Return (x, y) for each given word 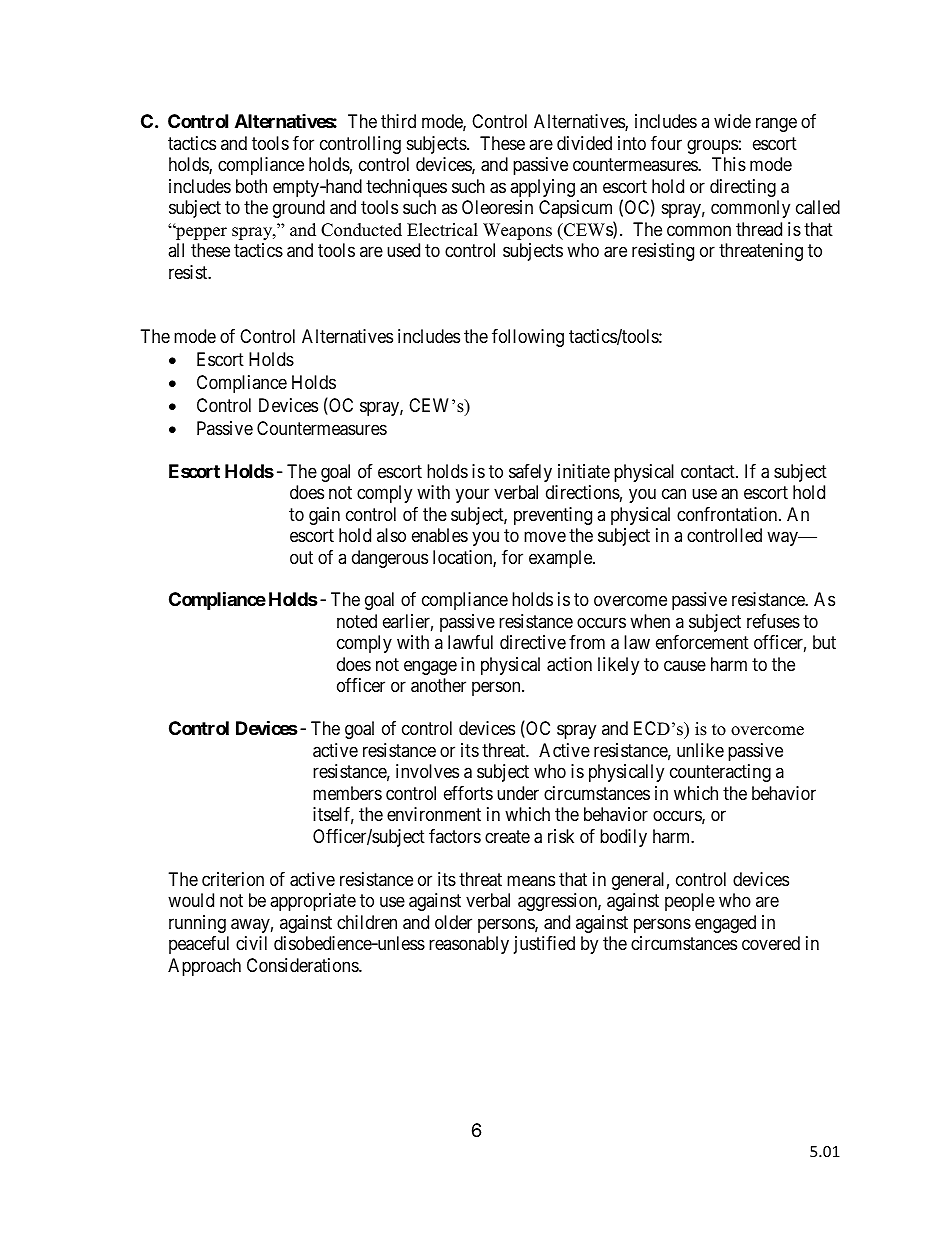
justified (544, 945)
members (347, 793)
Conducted (361, 230)
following (528, 338)
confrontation (728, 514)
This (729, 164)
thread (759, 229)
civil (251, 943)
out (301, 557)
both (251, 186)
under (518, 793)
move (545, 537)
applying (542, 188)
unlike (700, 750)
